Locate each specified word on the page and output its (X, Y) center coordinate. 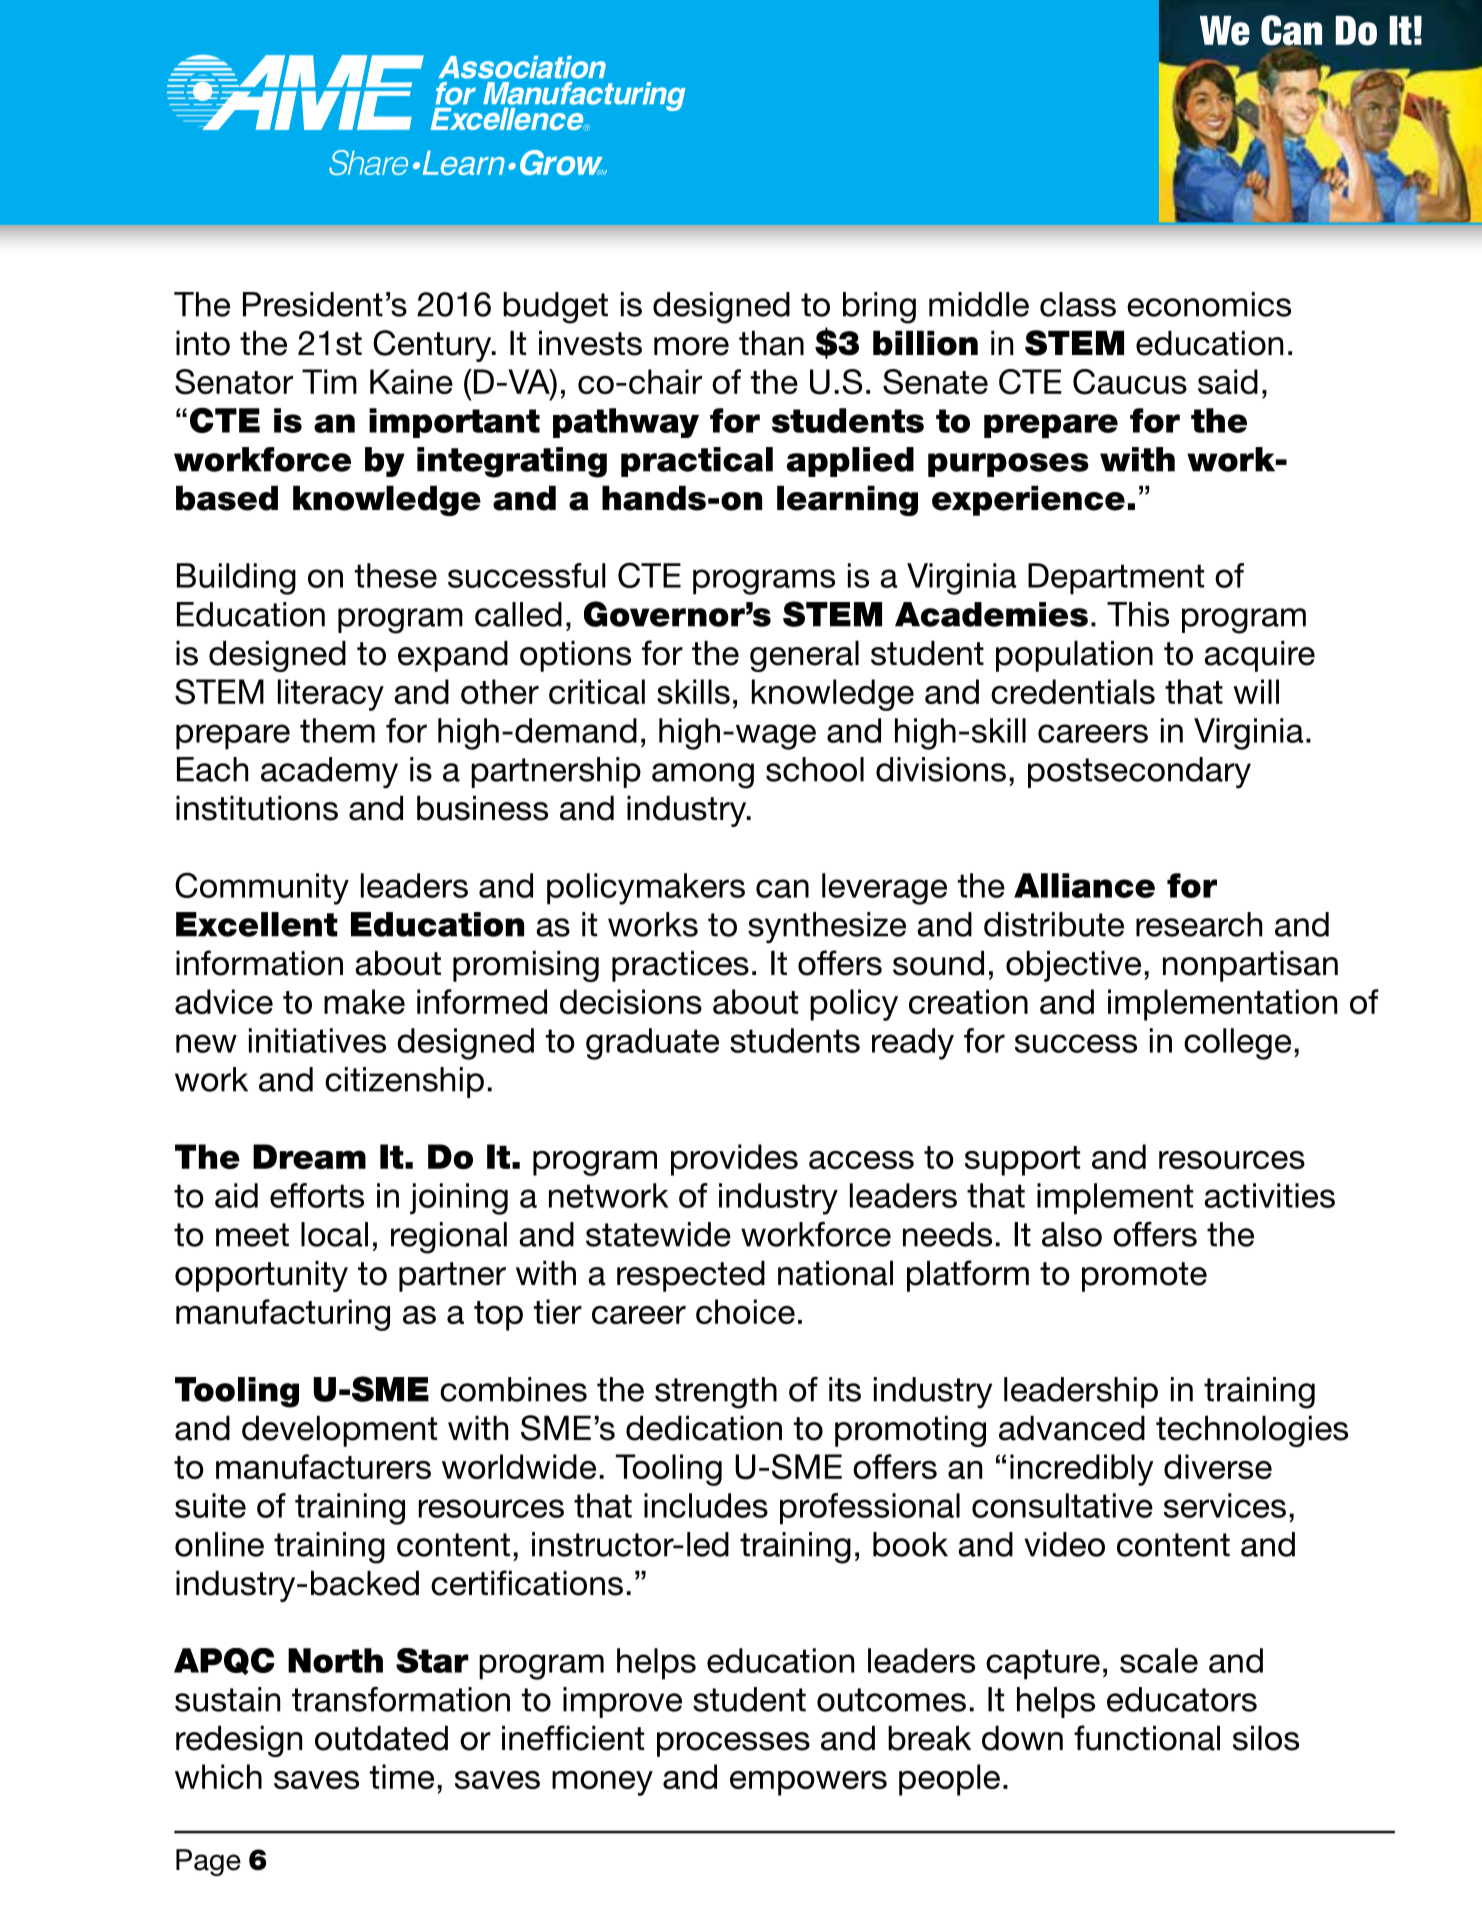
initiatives (317, 1040)
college (1237, 1044)
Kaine (411, 381)
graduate (652, 1044)
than (771, 343)
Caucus (1130, 382)
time (402, 1776)
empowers (808, 1783)
